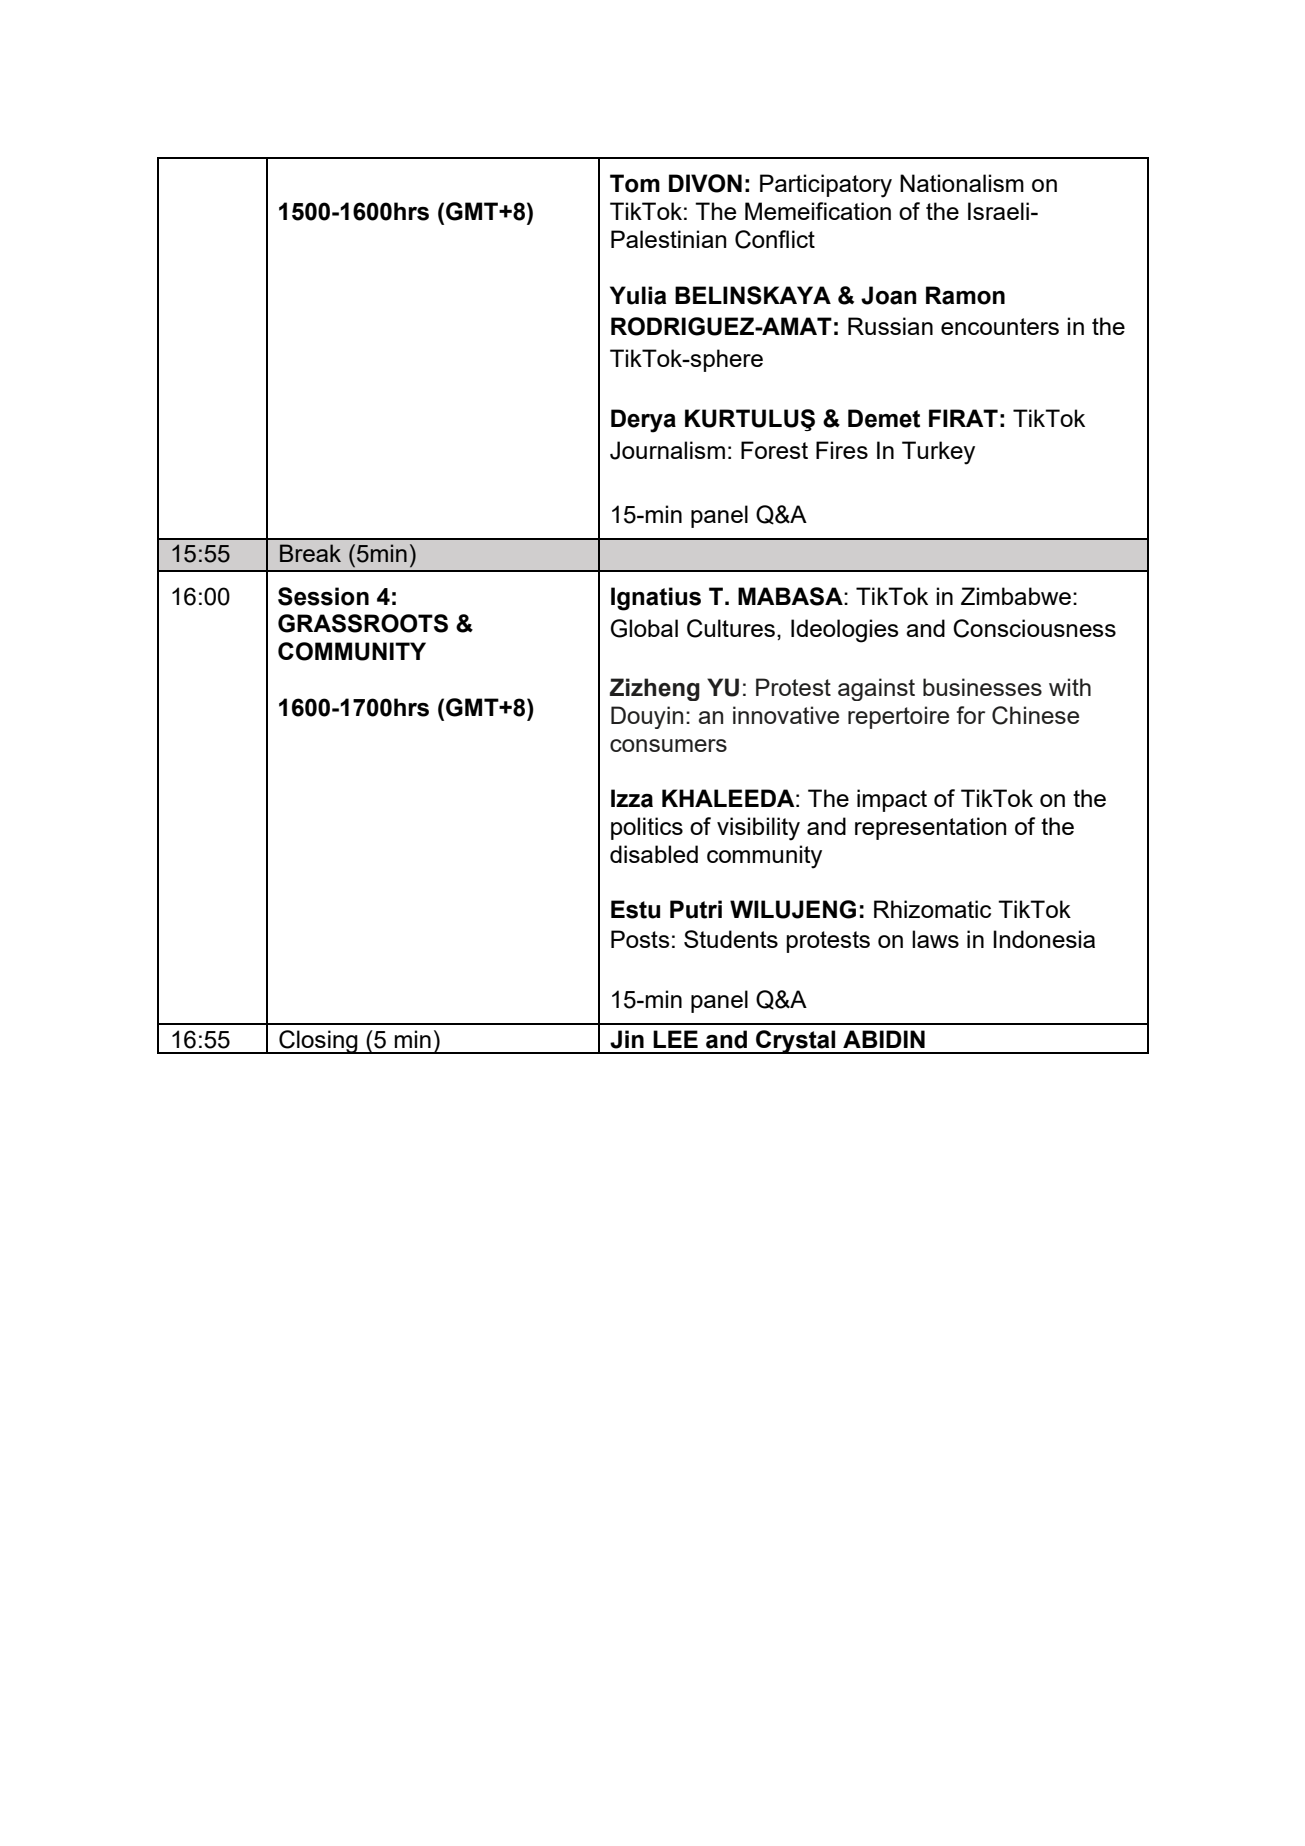 This image has width=1305, height=1846. Describe the element at coordinates (310, 553) in the image. I see `Break` at that location.
